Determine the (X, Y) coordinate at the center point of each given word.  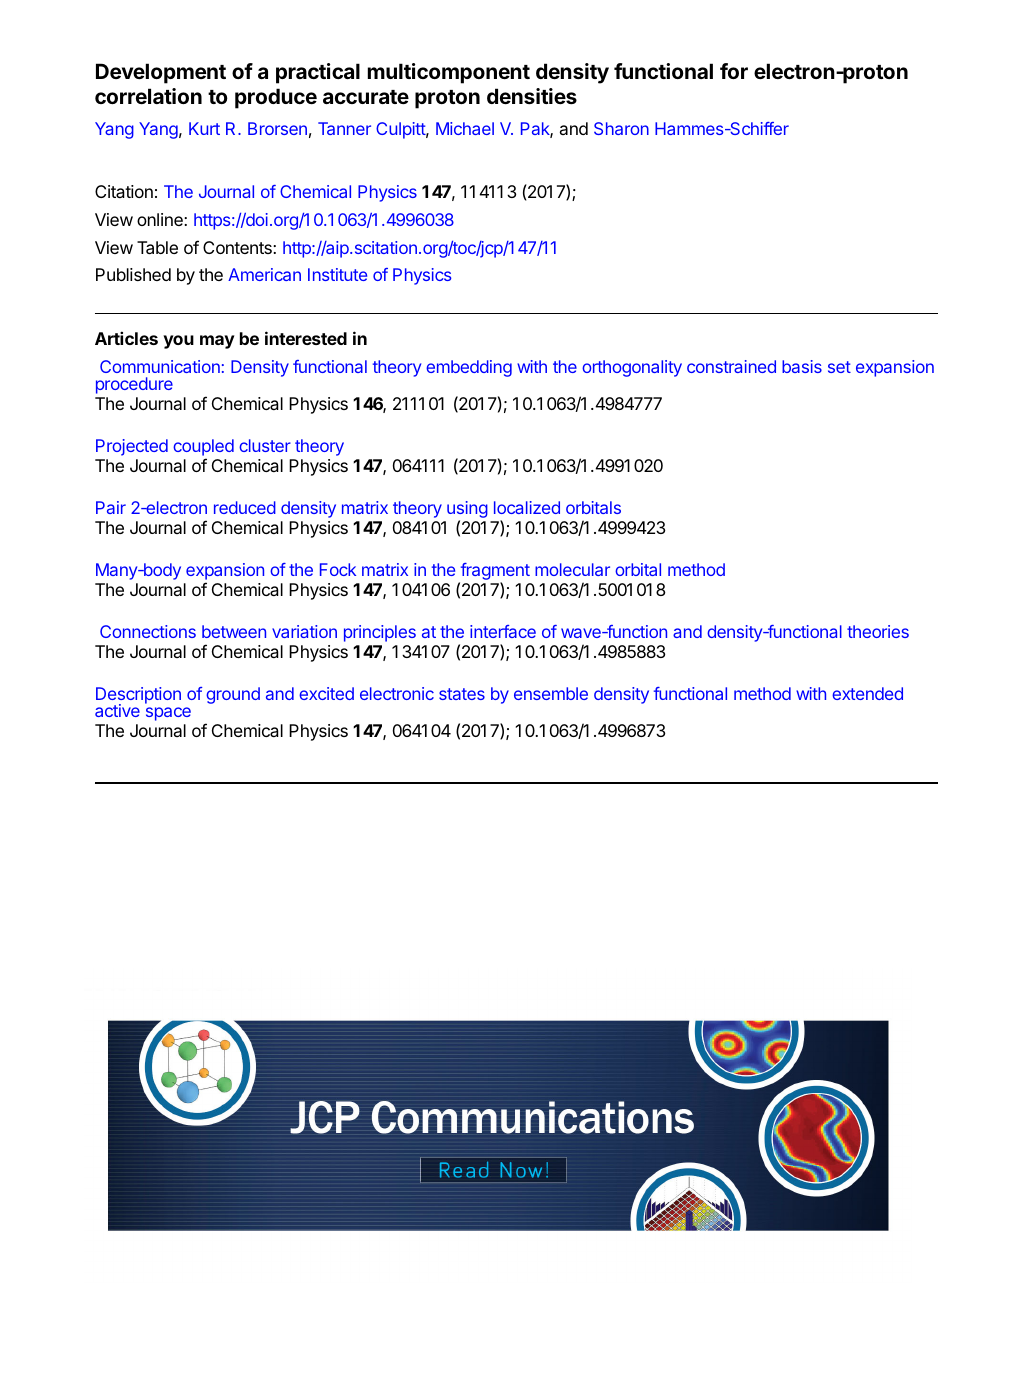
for (734, 71)
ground (233, 695)
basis (802, 366)
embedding (469, 368)
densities (532, 96)
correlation (148, 96)
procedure (134, 385)
